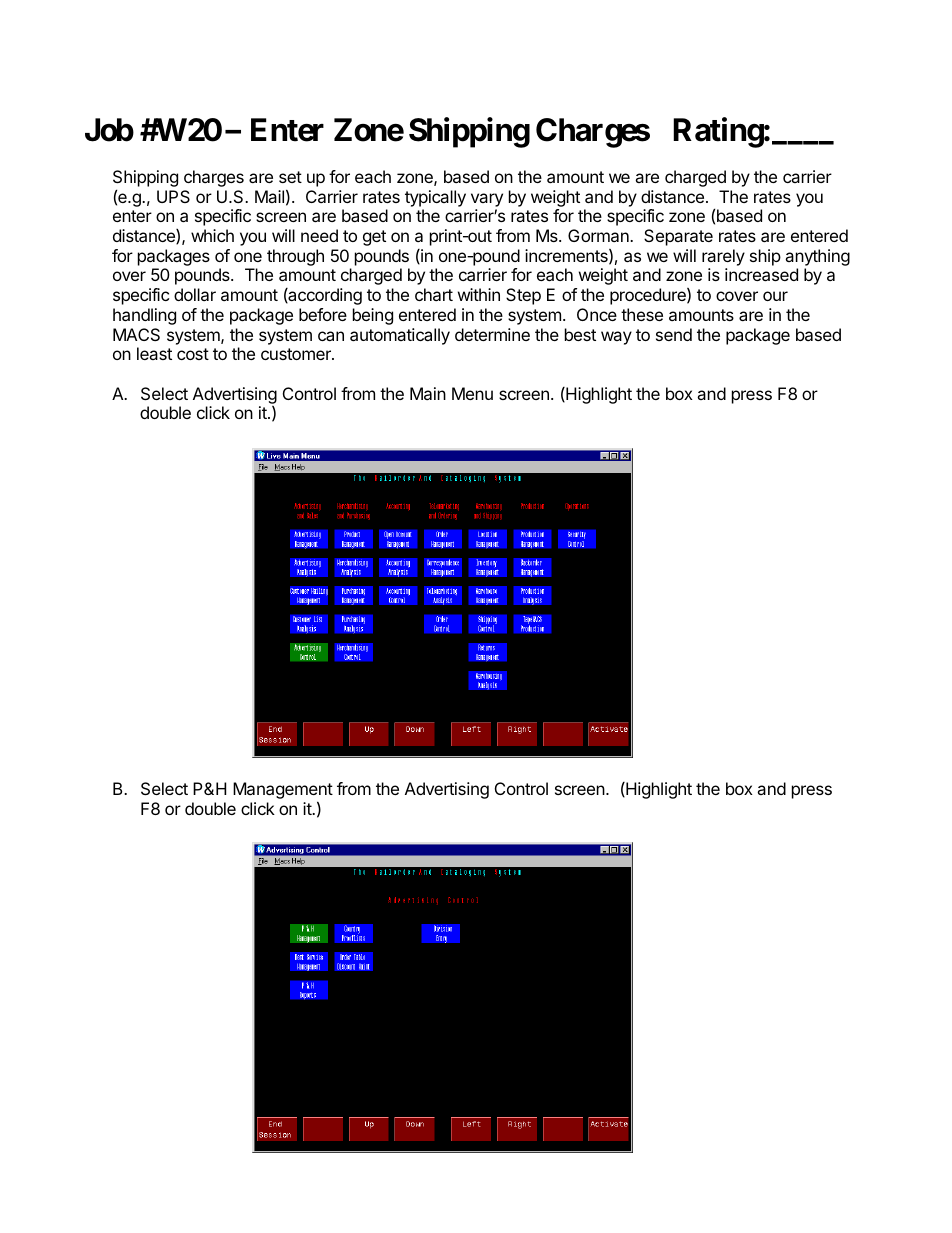  What do you see at coordinates (616, 338) in the document?
I see `way` at bounding box center [616, 338].
